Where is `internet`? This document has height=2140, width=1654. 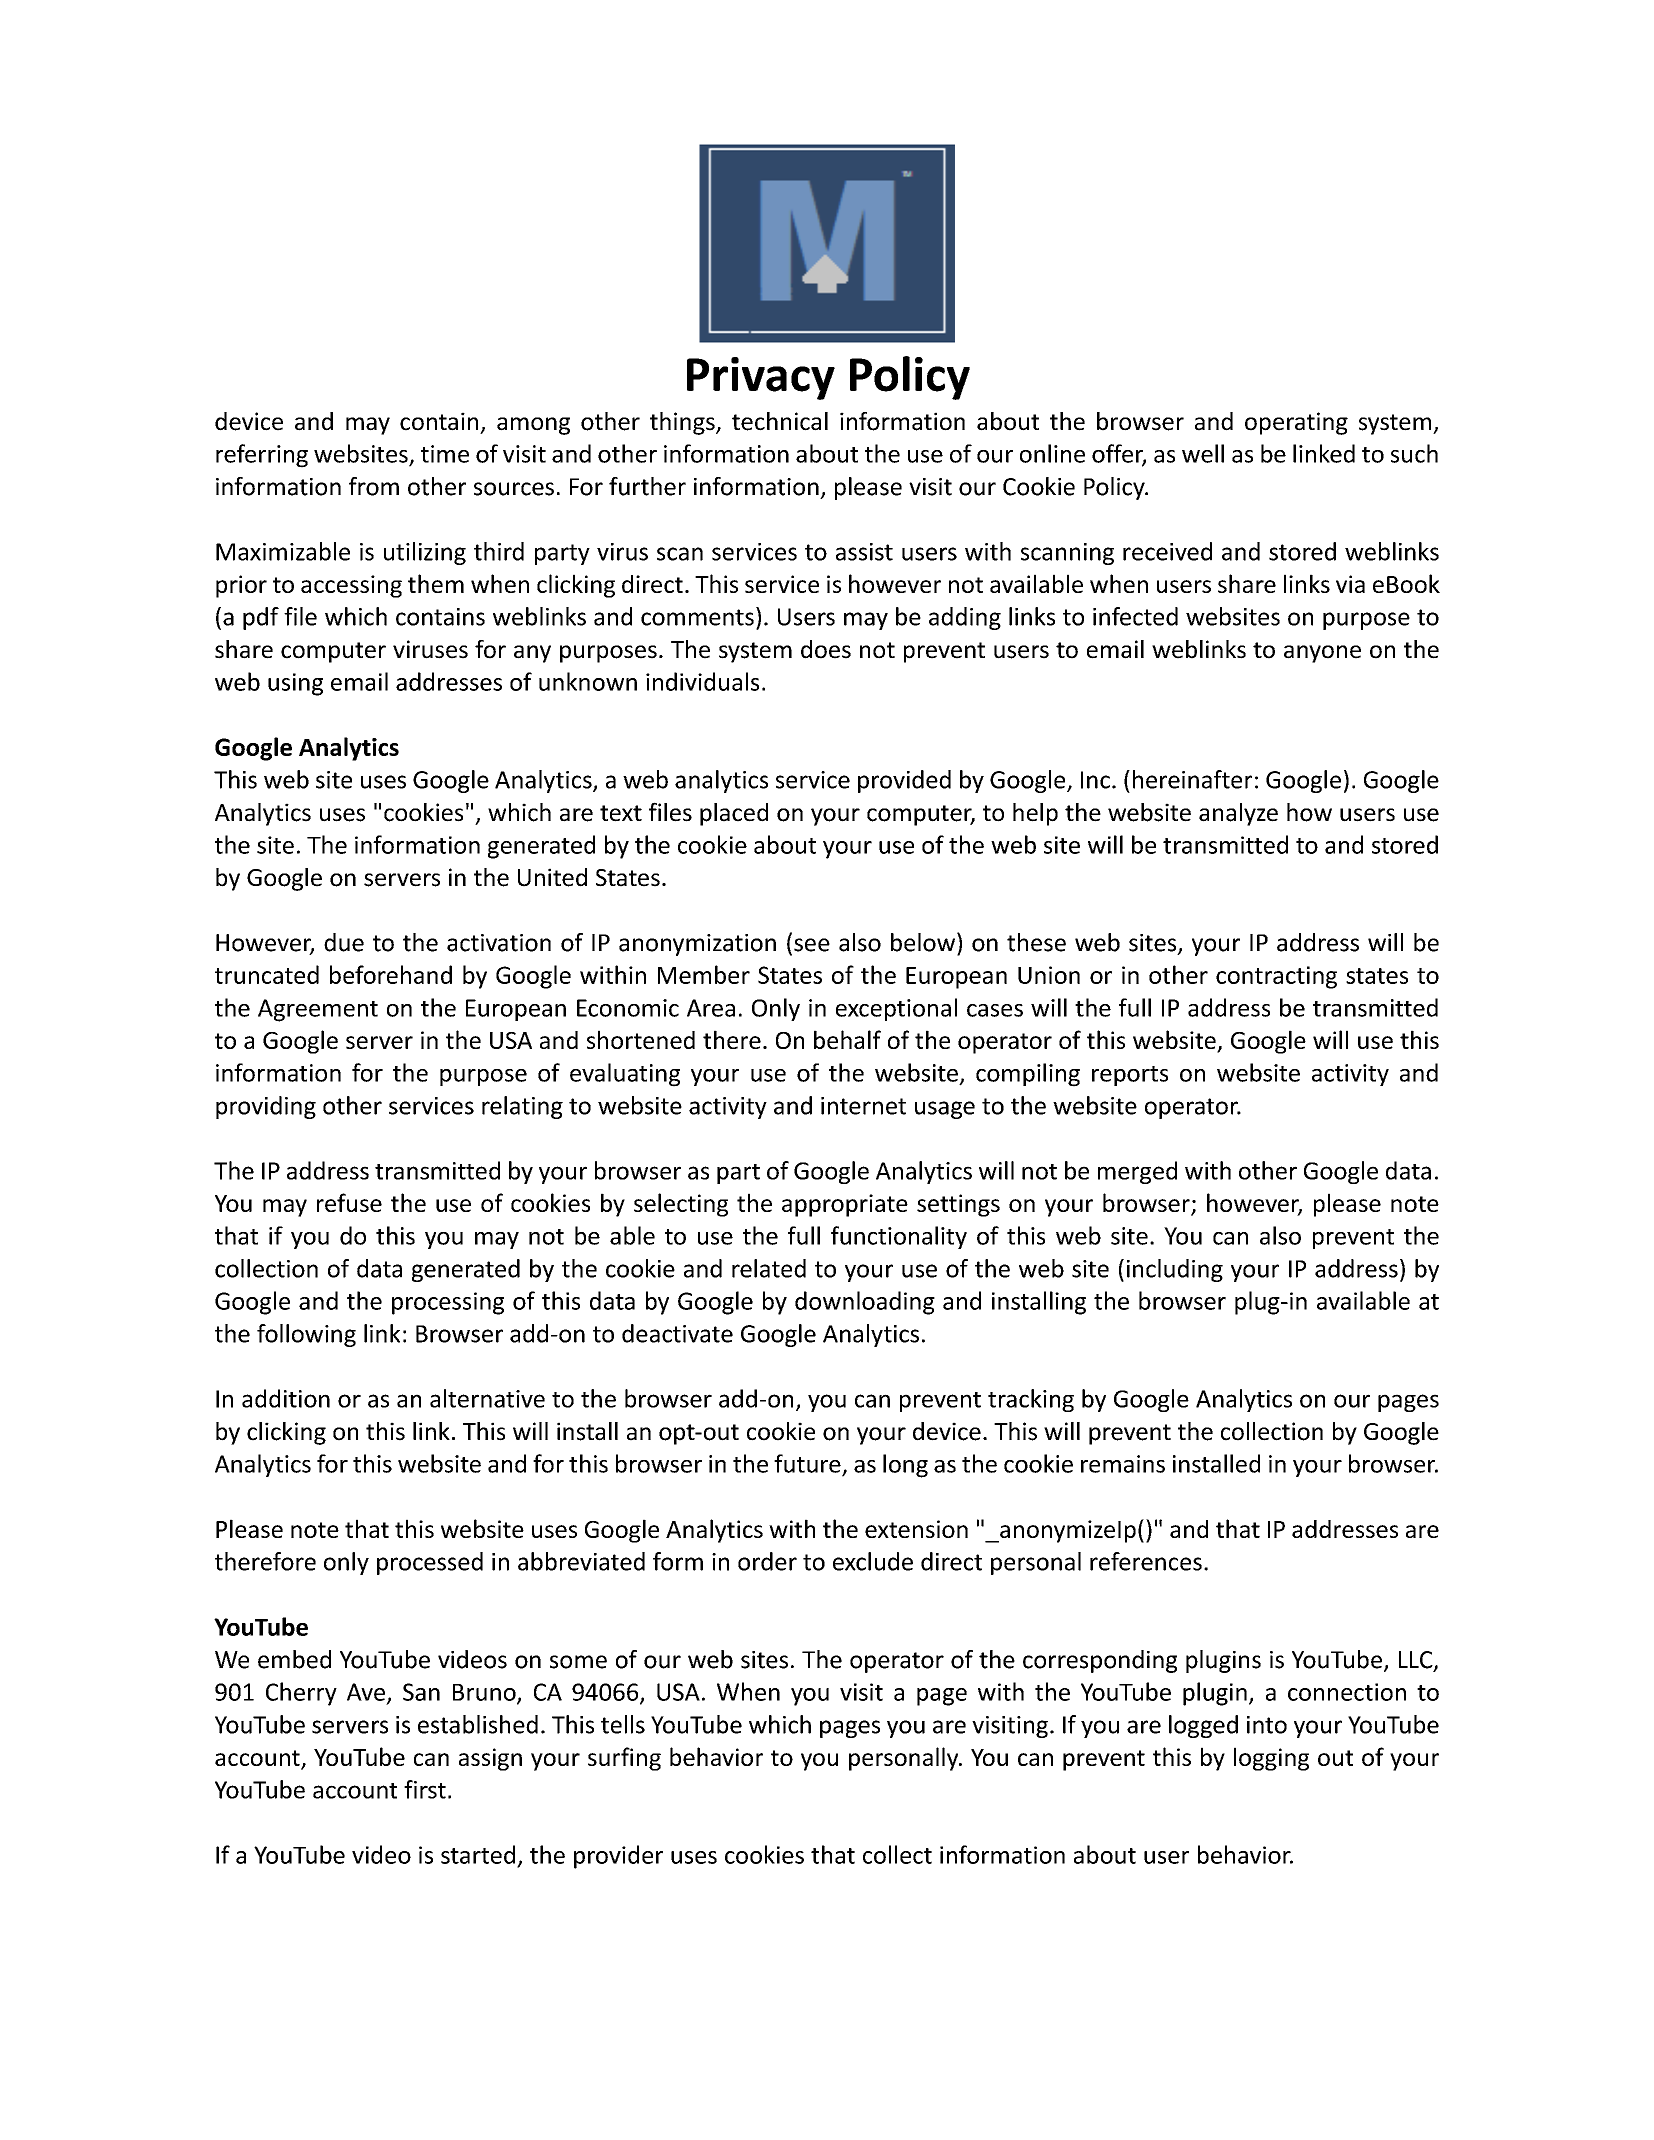
internet is located at coordinates (863, 1106).
